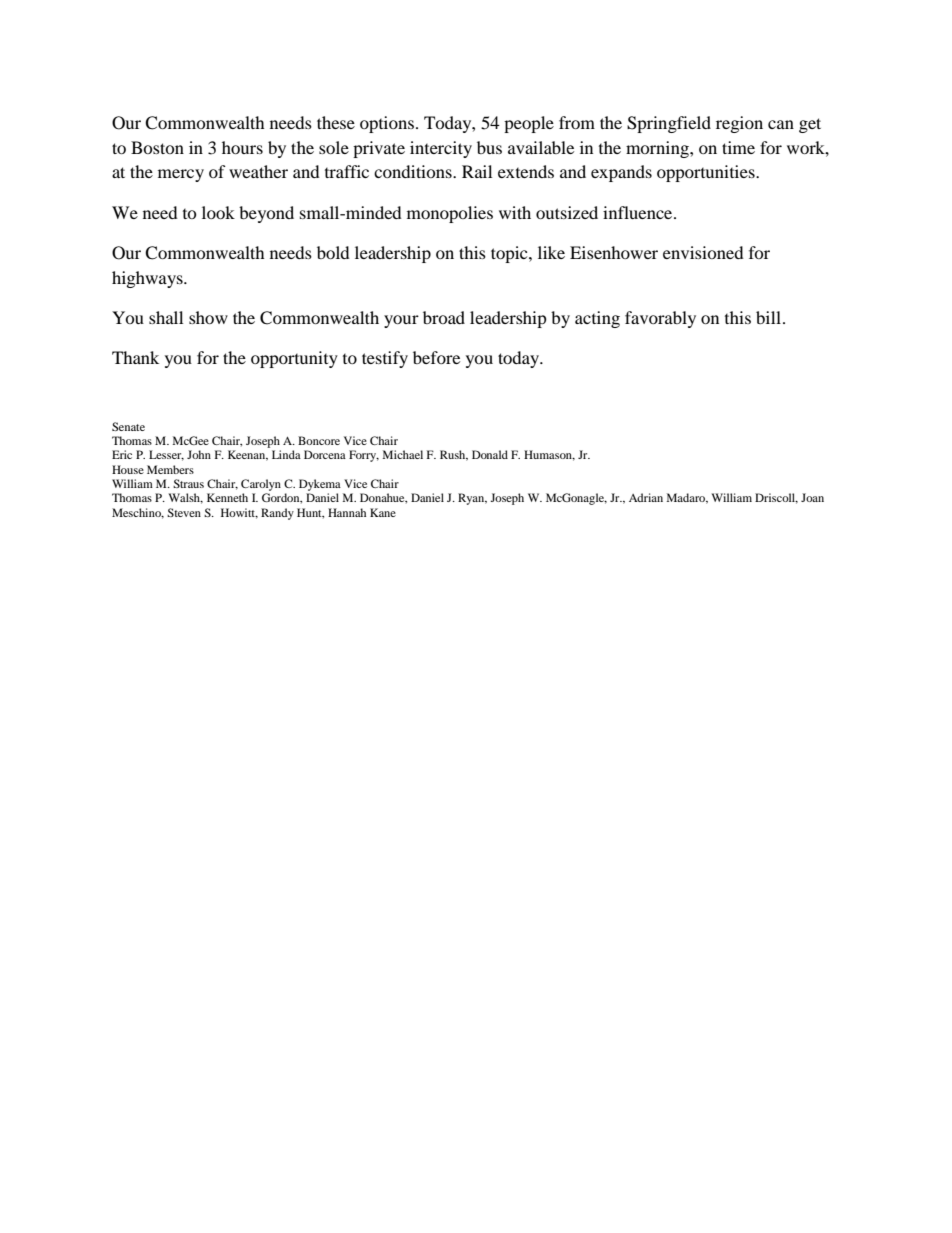 This screenshot has width=952, height=1233. What do you see at coordinates (227, 497) in the screenshot?
I see `Kenneth` at bounding box center [227, 497].
